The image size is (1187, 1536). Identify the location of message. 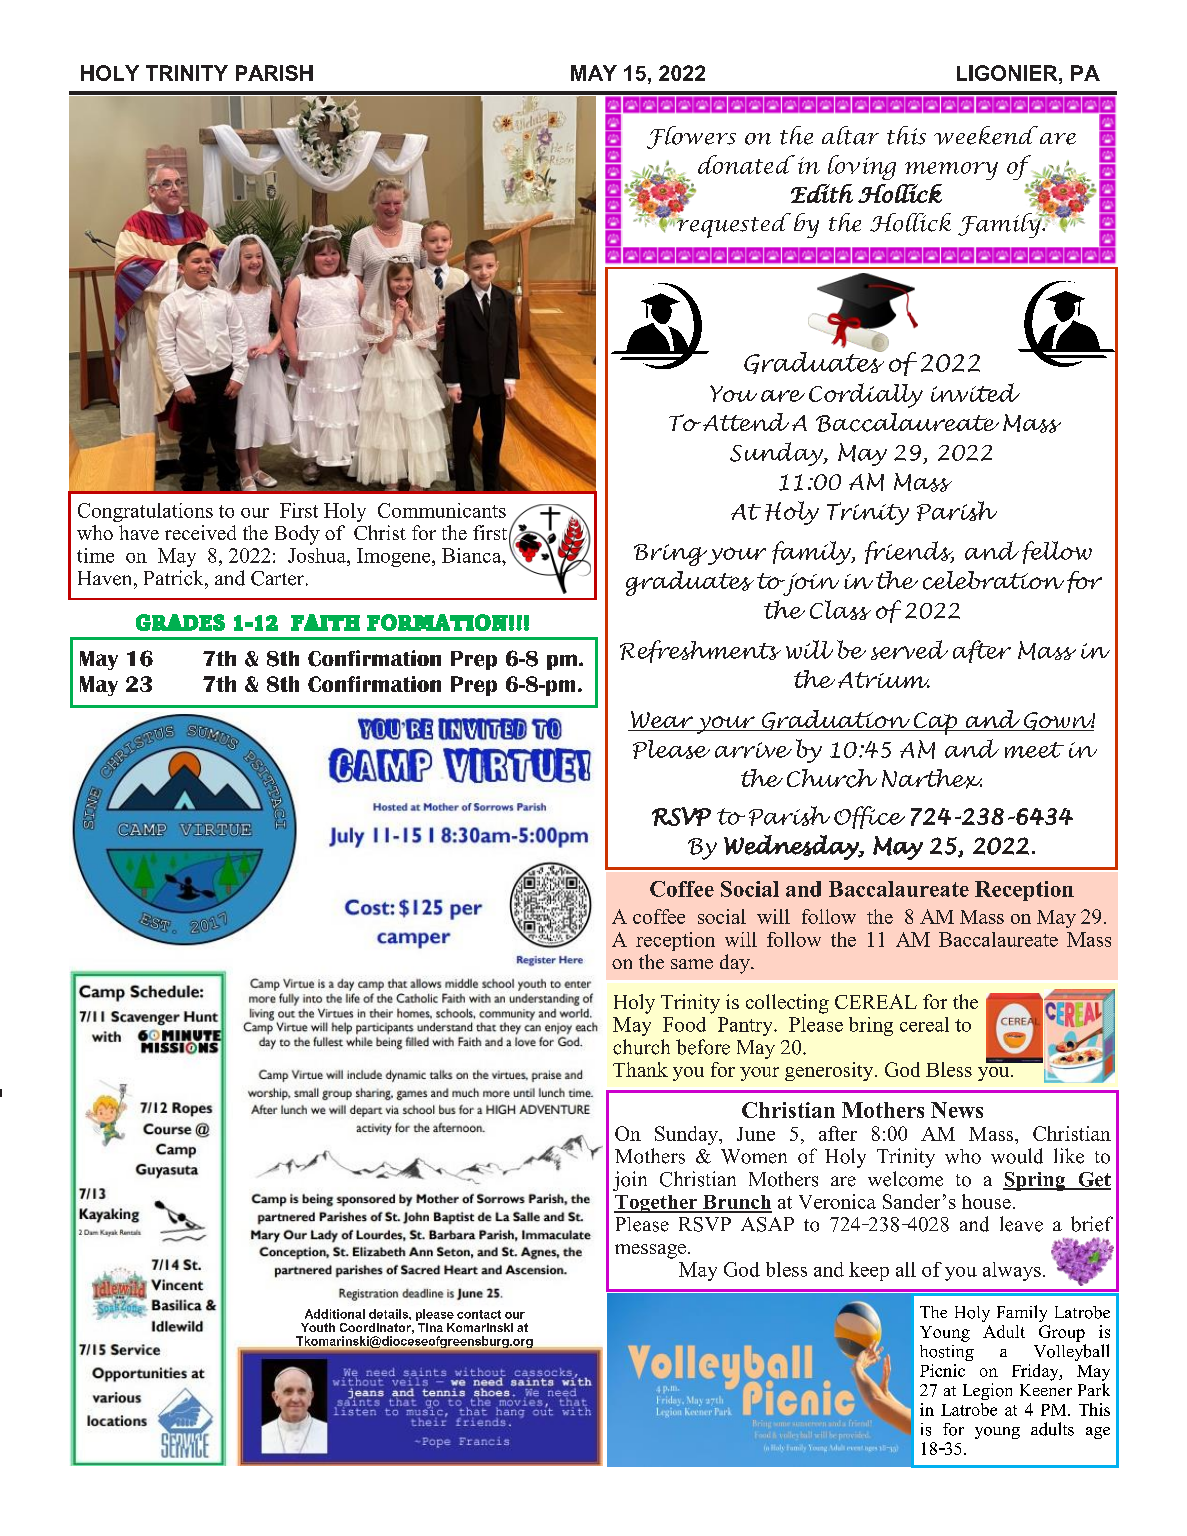
(650, 1251).
